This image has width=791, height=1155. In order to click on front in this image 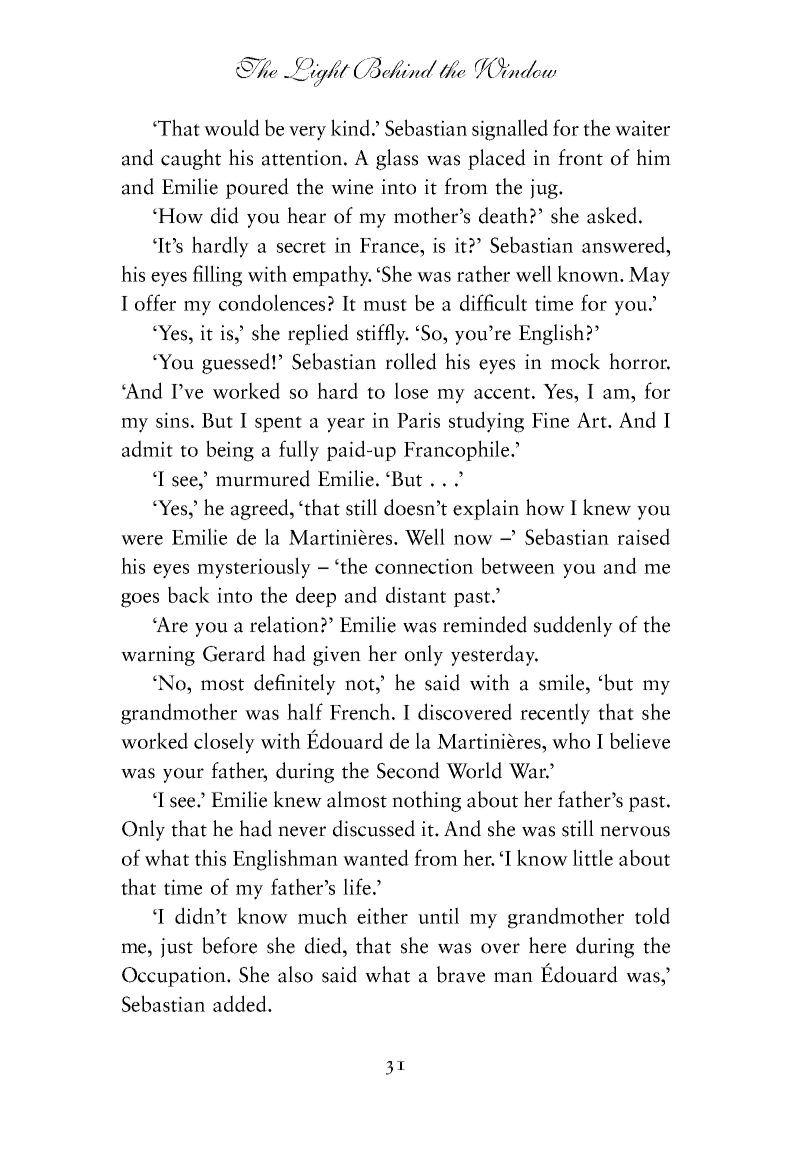, I will do `click(580, 157)`.
